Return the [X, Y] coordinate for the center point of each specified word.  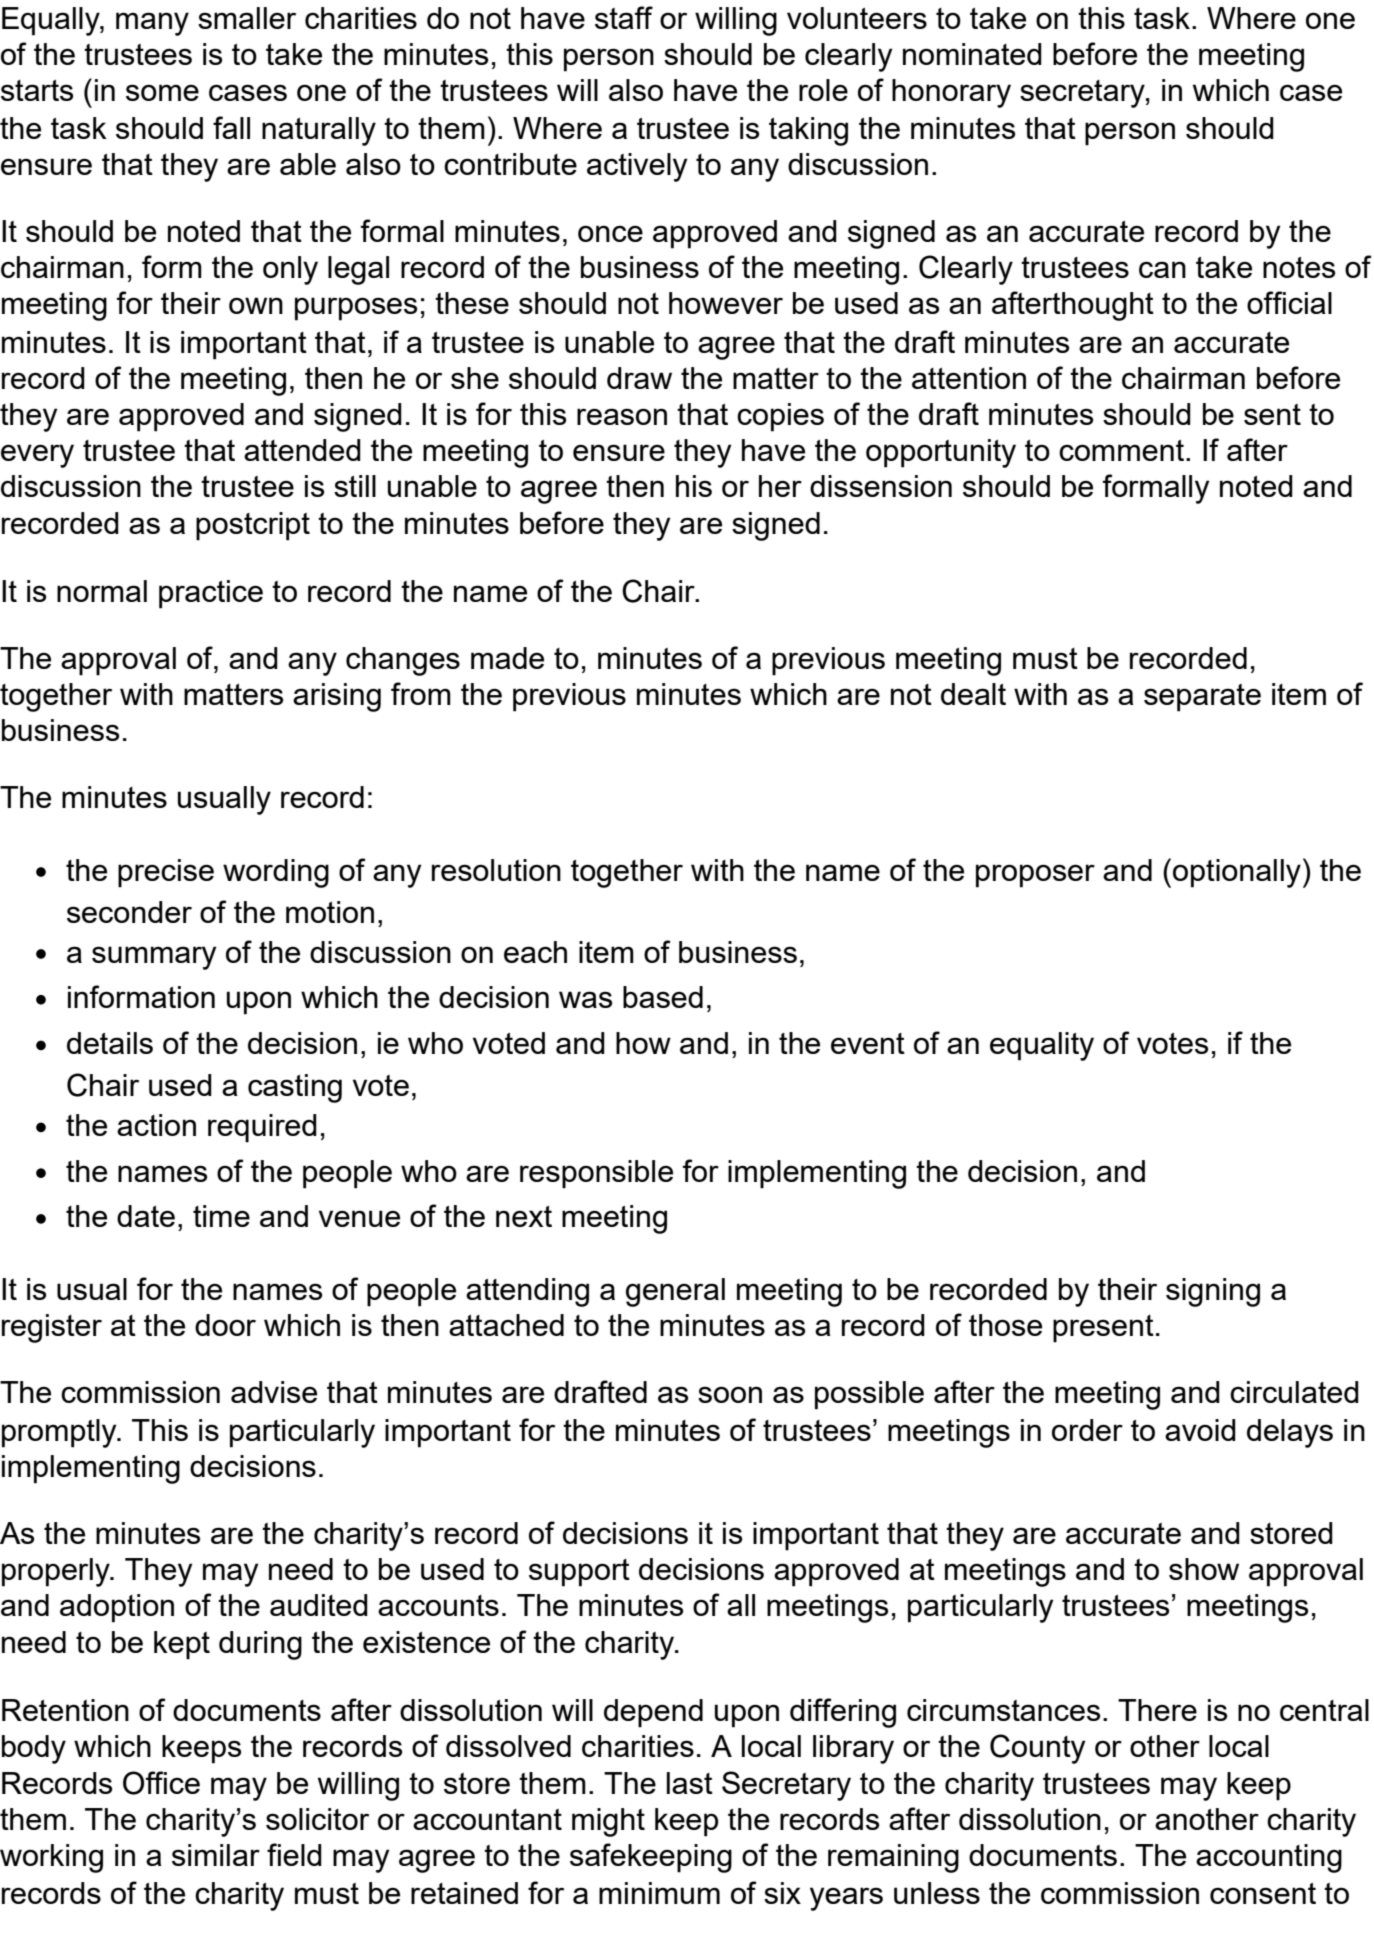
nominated [972, 54]
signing [1213, 1292]
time [221, 1216]
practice [211, 594]
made [507, 658]
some [162, 92]
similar [216, 1855]
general [675, 1292]
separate [1202, 698]
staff [624, 17]
